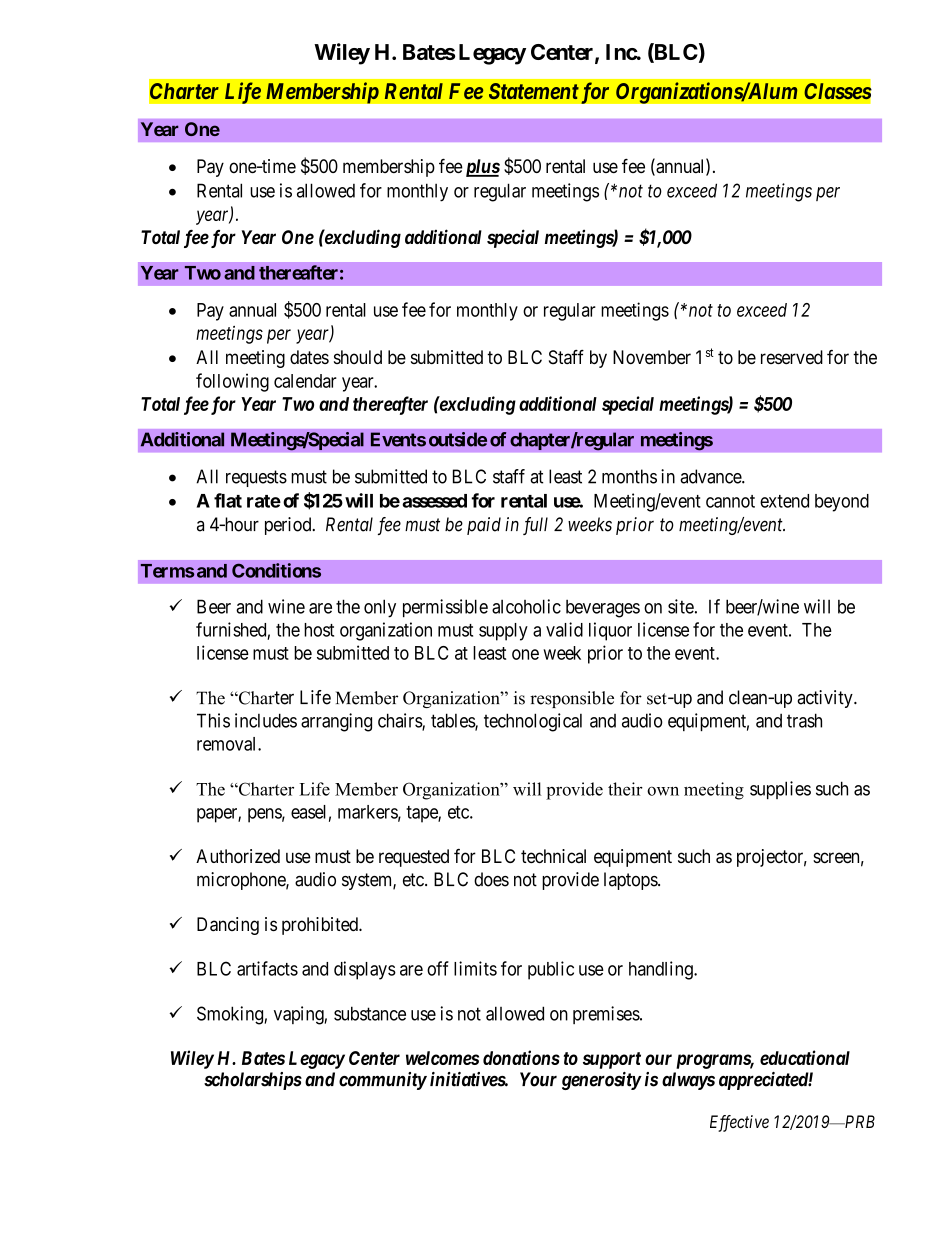 The height and width of the screenshot is (1233, 952). I want to click on Your, so click(538, 1079).
